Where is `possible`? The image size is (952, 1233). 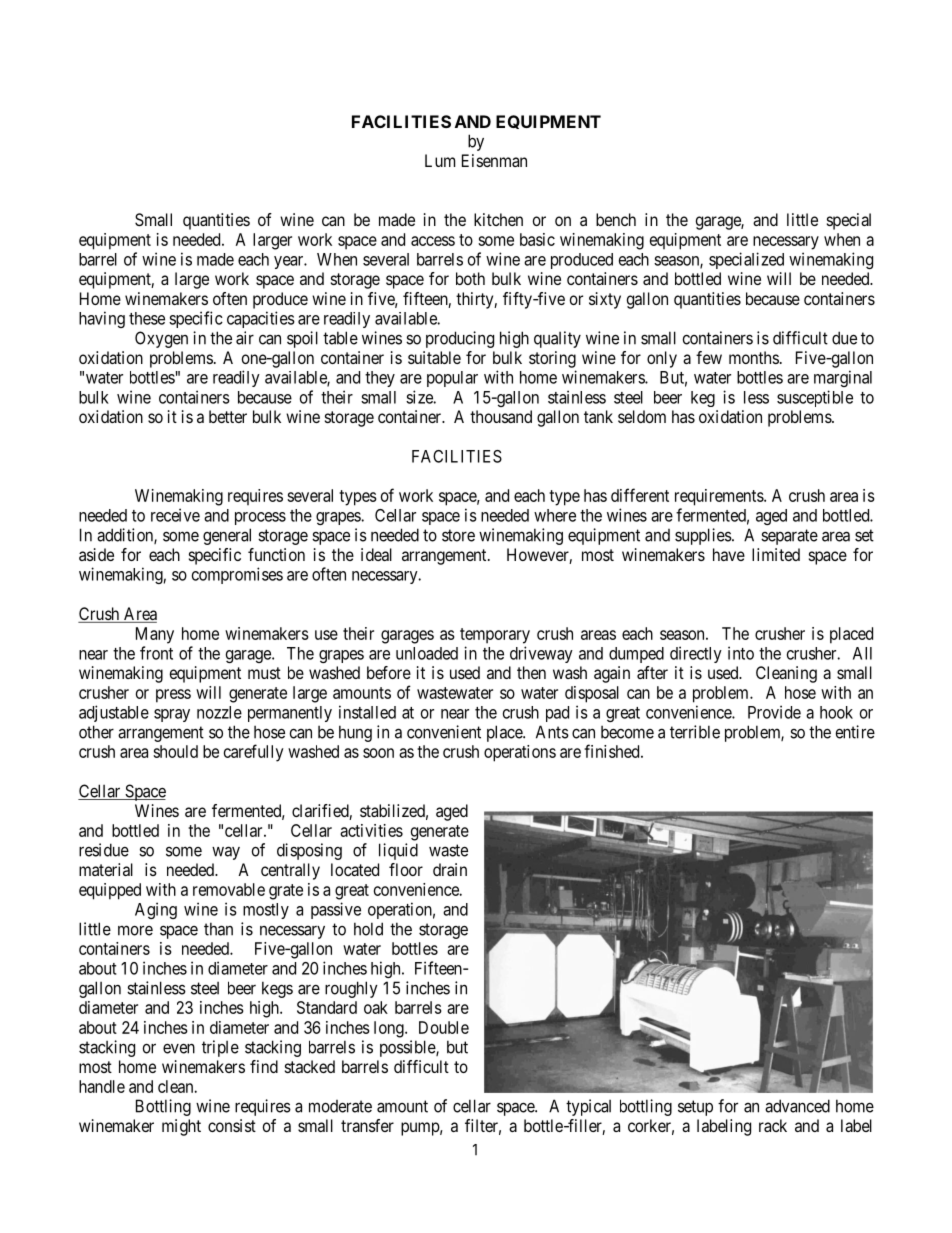
possible is located at coordinates (408, 1048).
